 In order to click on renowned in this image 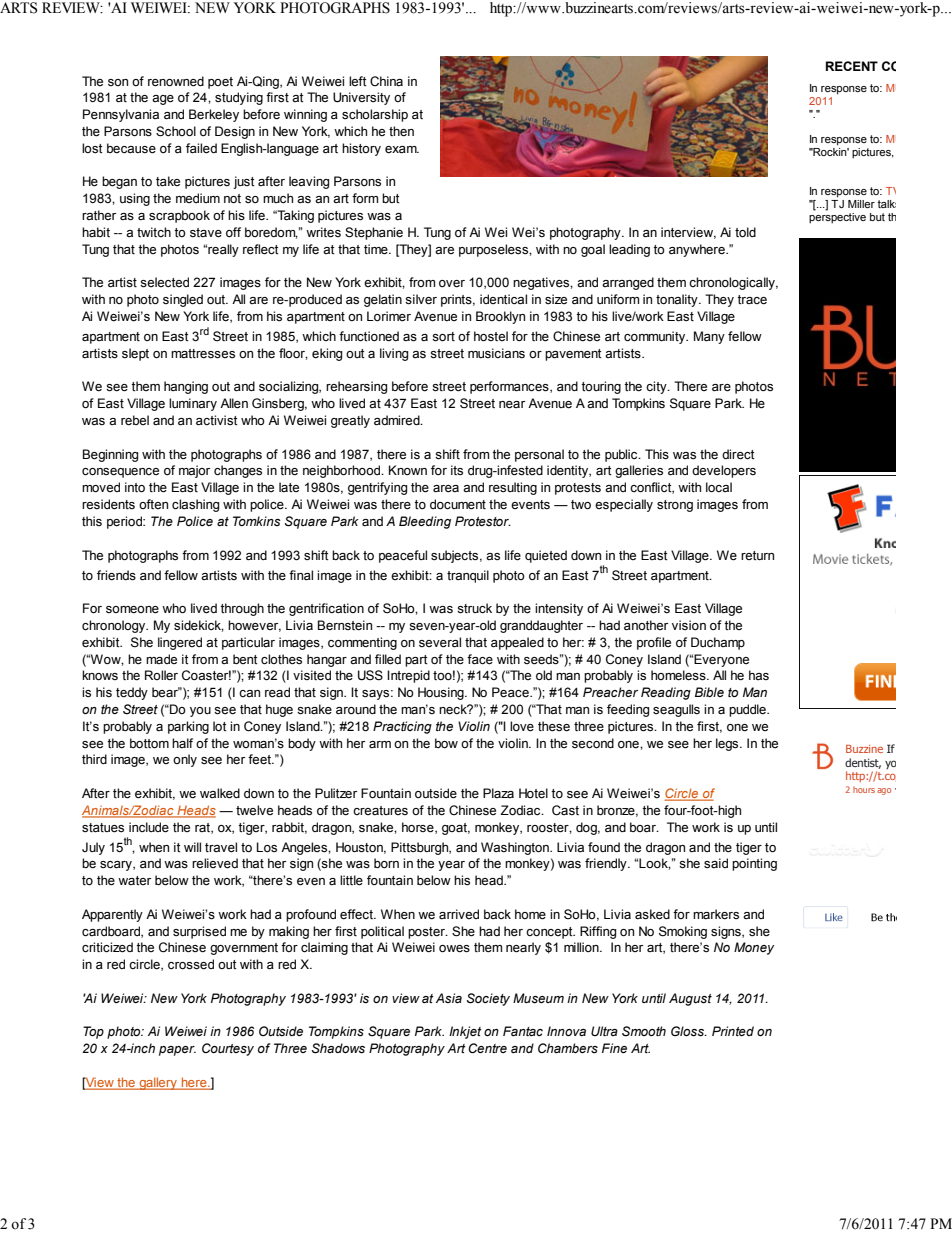, I will do `click(176, 81)`.
